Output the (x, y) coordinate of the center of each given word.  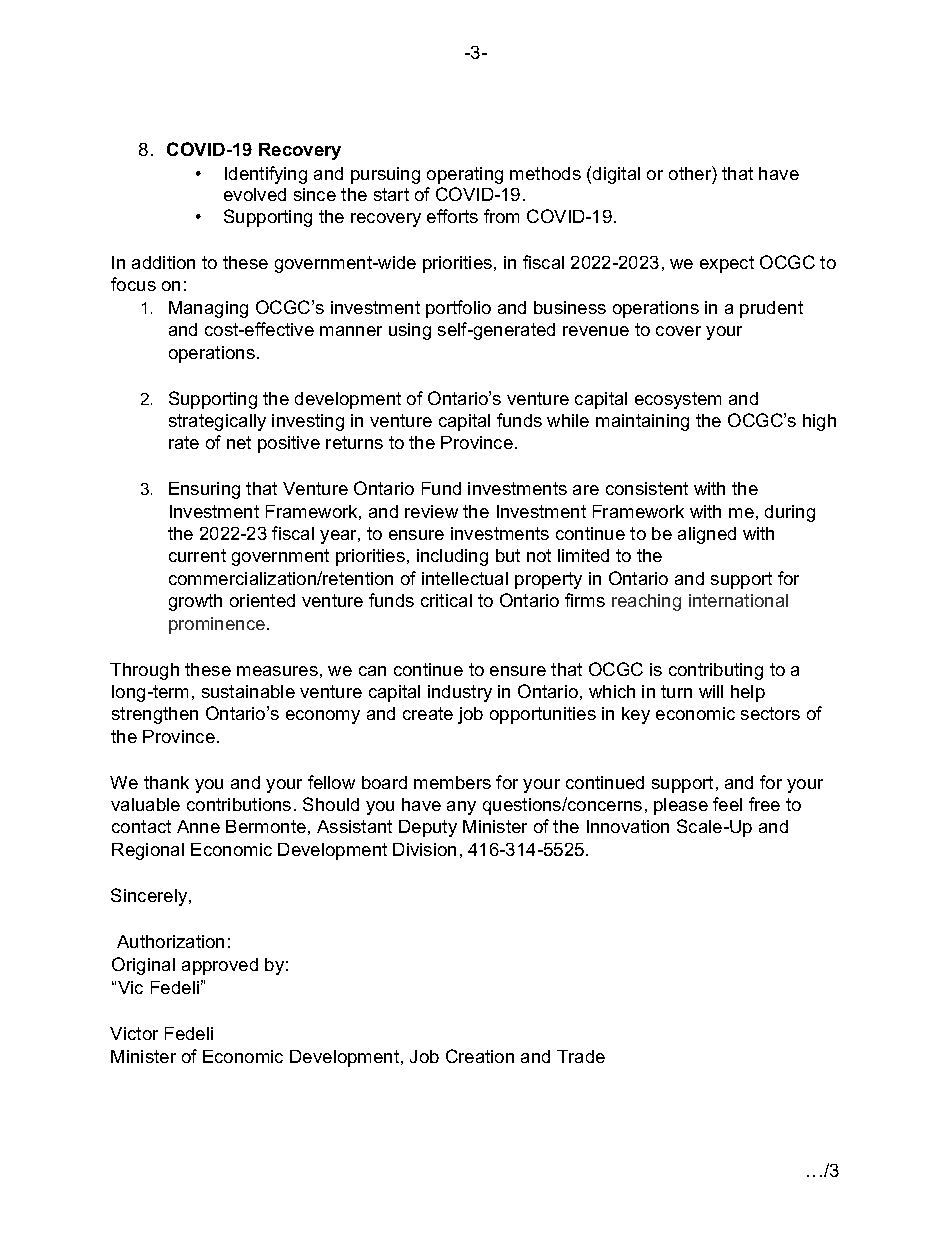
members (452, 782)
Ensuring (204, 490)
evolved (255, 194)
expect (727, 264)
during (790, 513)
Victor (134, 1033)
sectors (770, 713)
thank (166, 782)
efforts (452, 216)
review (431, 511)
